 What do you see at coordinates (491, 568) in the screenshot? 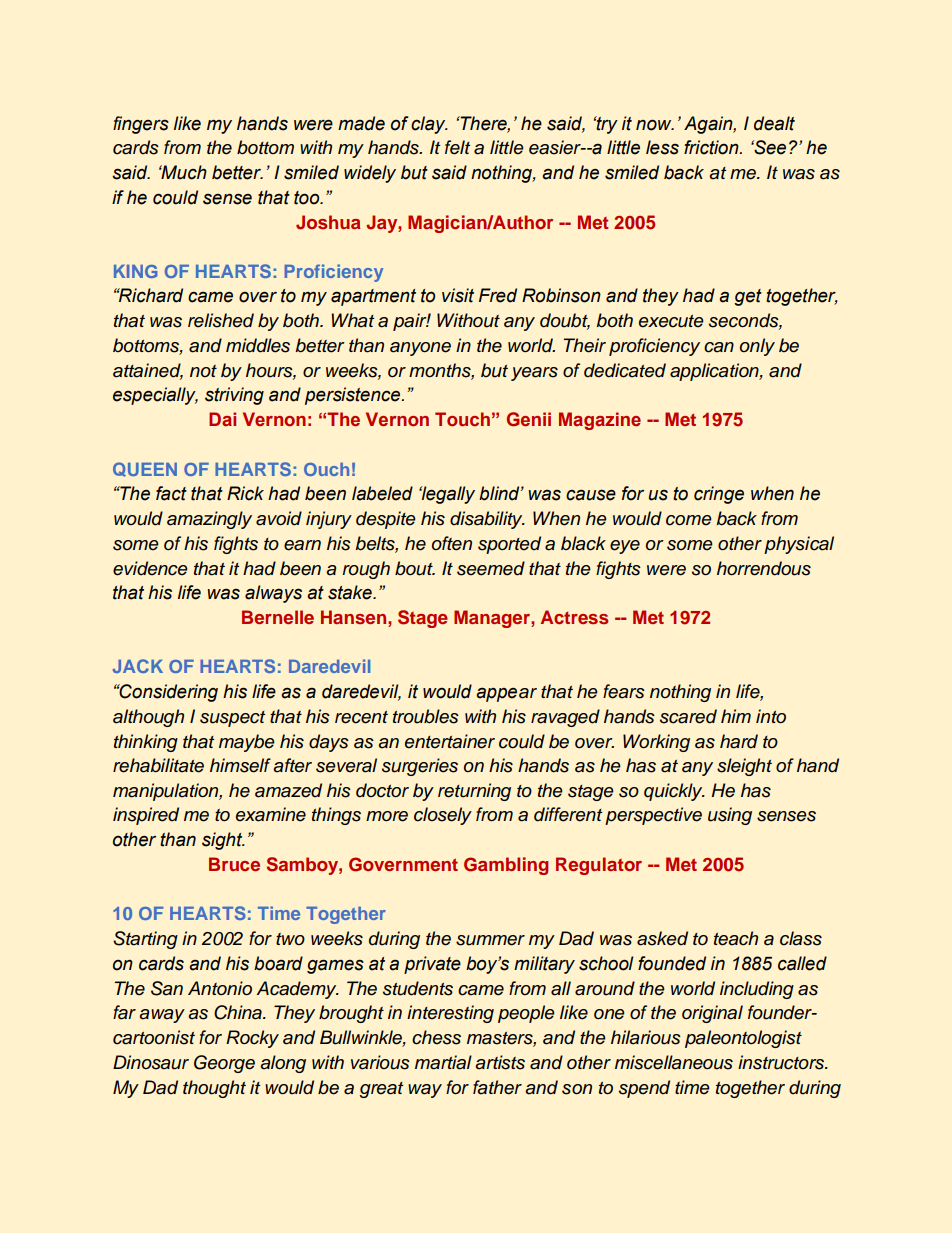
I see `seemed` at bounding box center [491, 568].
